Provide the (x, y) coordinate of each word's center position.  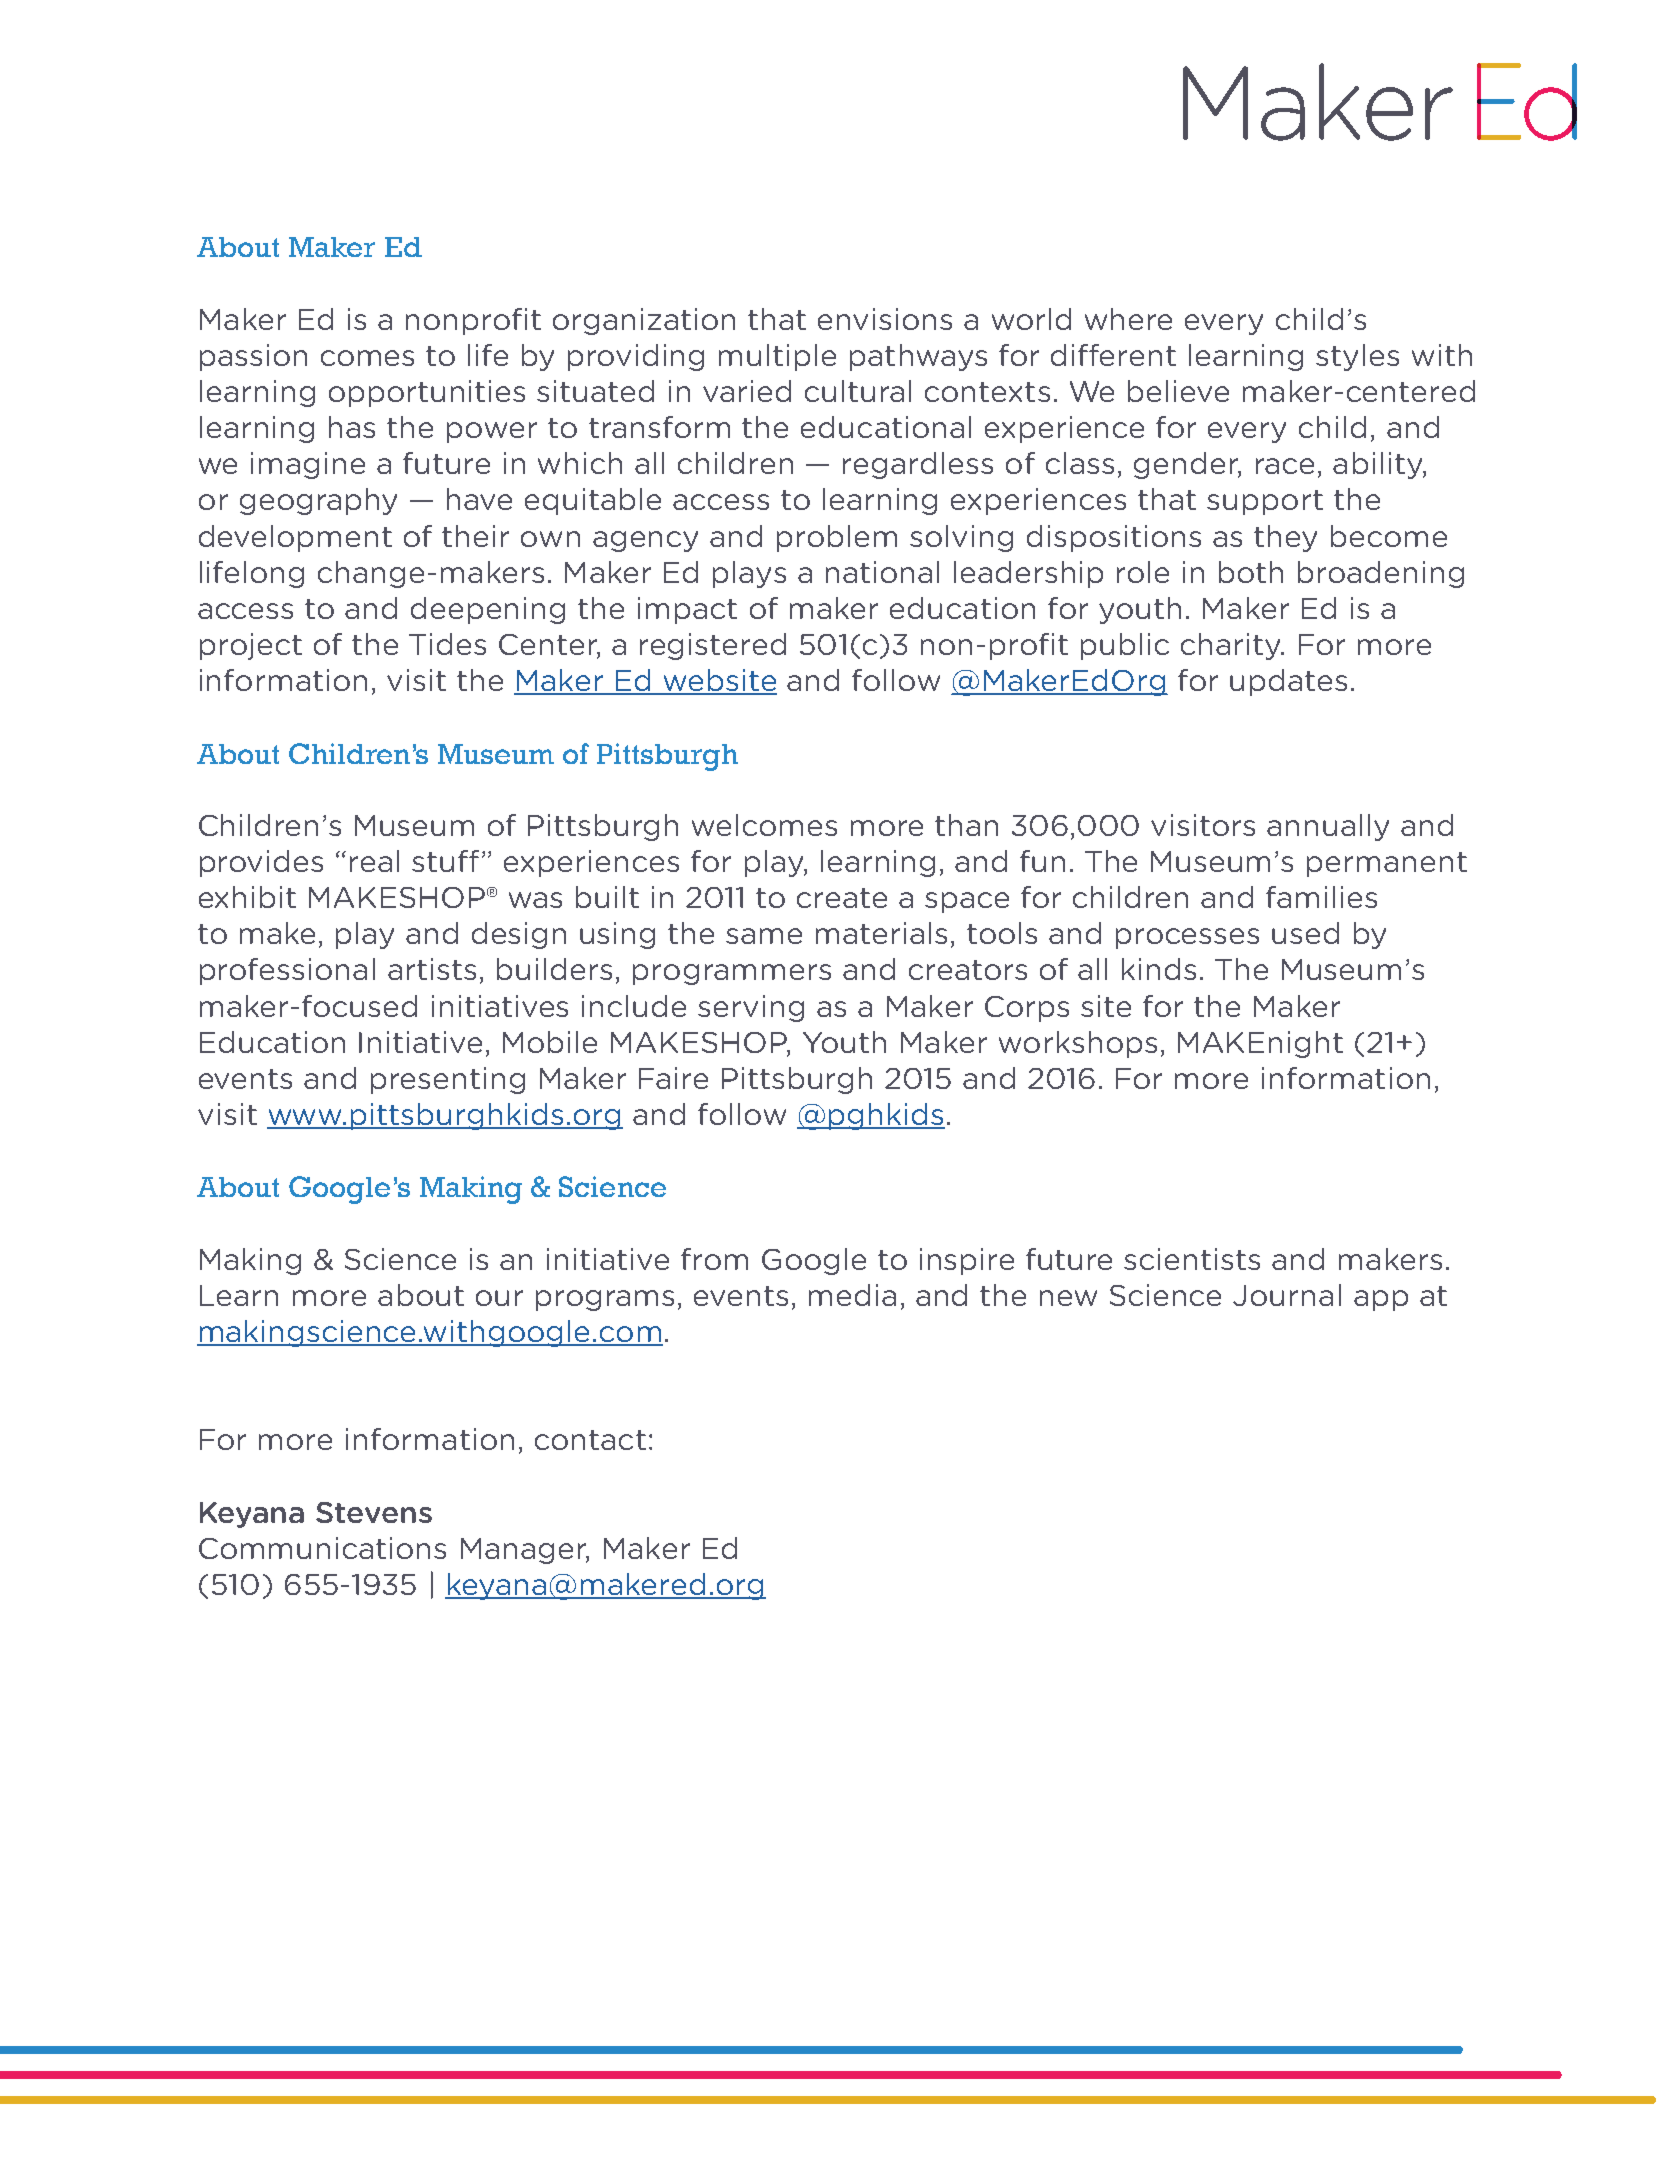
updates (1288, 682)
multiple (777, 357)
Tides (447, 644)
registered (713, 646)
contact (590, 1440)
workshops (1078, 1044)
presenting (448, 1080)
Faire (673, 1078)
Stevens (374, 1512)
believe (1178, 391)
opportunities (427, 393)
